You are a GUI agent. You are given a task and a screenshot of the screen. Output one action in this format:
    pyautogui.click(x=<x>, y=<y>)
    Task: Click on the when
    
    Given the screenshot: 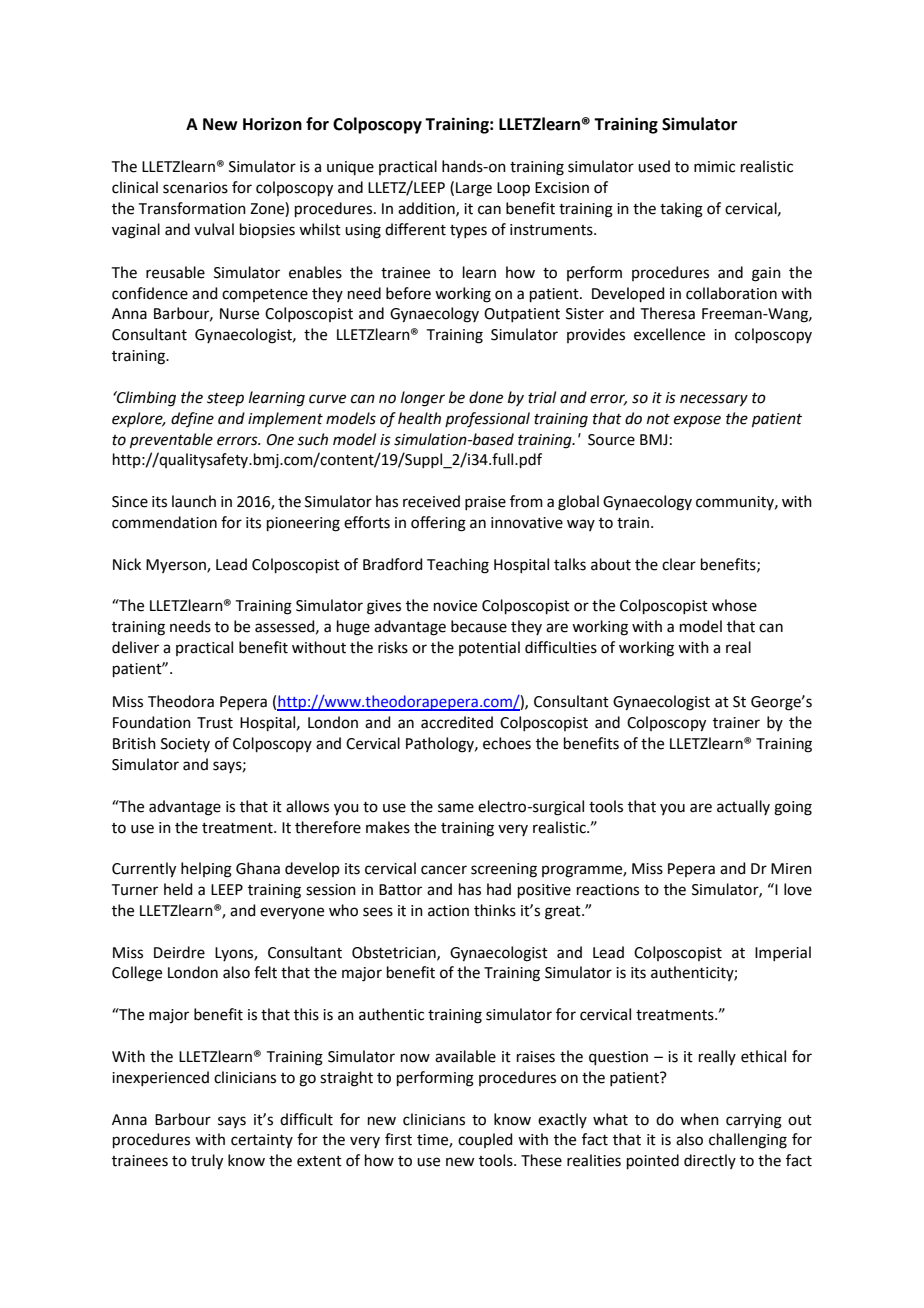 What is the action you would take?
    pyautogui.click(x=699, y=1119)
